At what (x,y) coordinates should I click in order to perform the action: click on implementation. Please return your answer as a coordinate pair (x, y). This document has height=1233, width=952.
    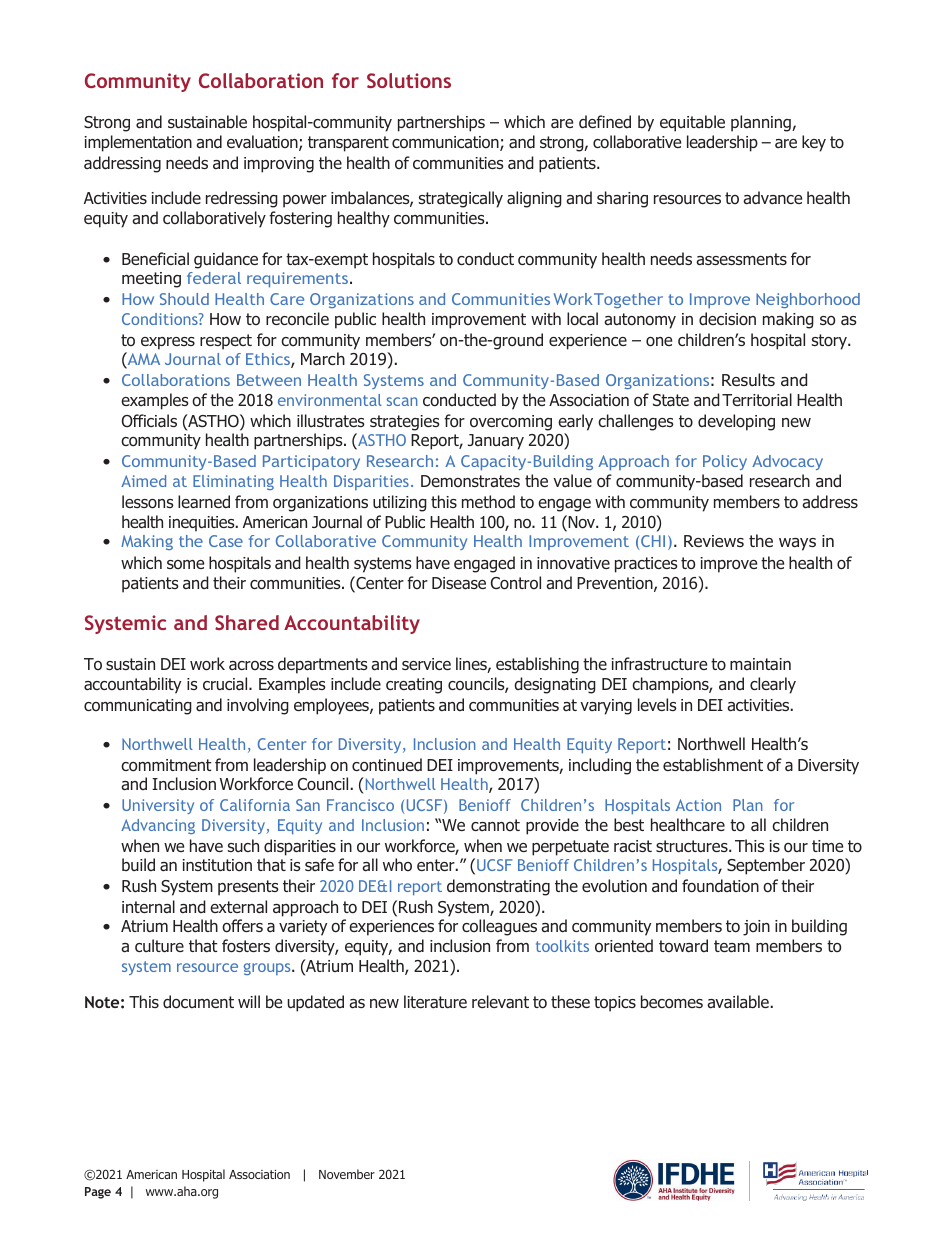
    Looking at the image, I should click on (138, 143).
